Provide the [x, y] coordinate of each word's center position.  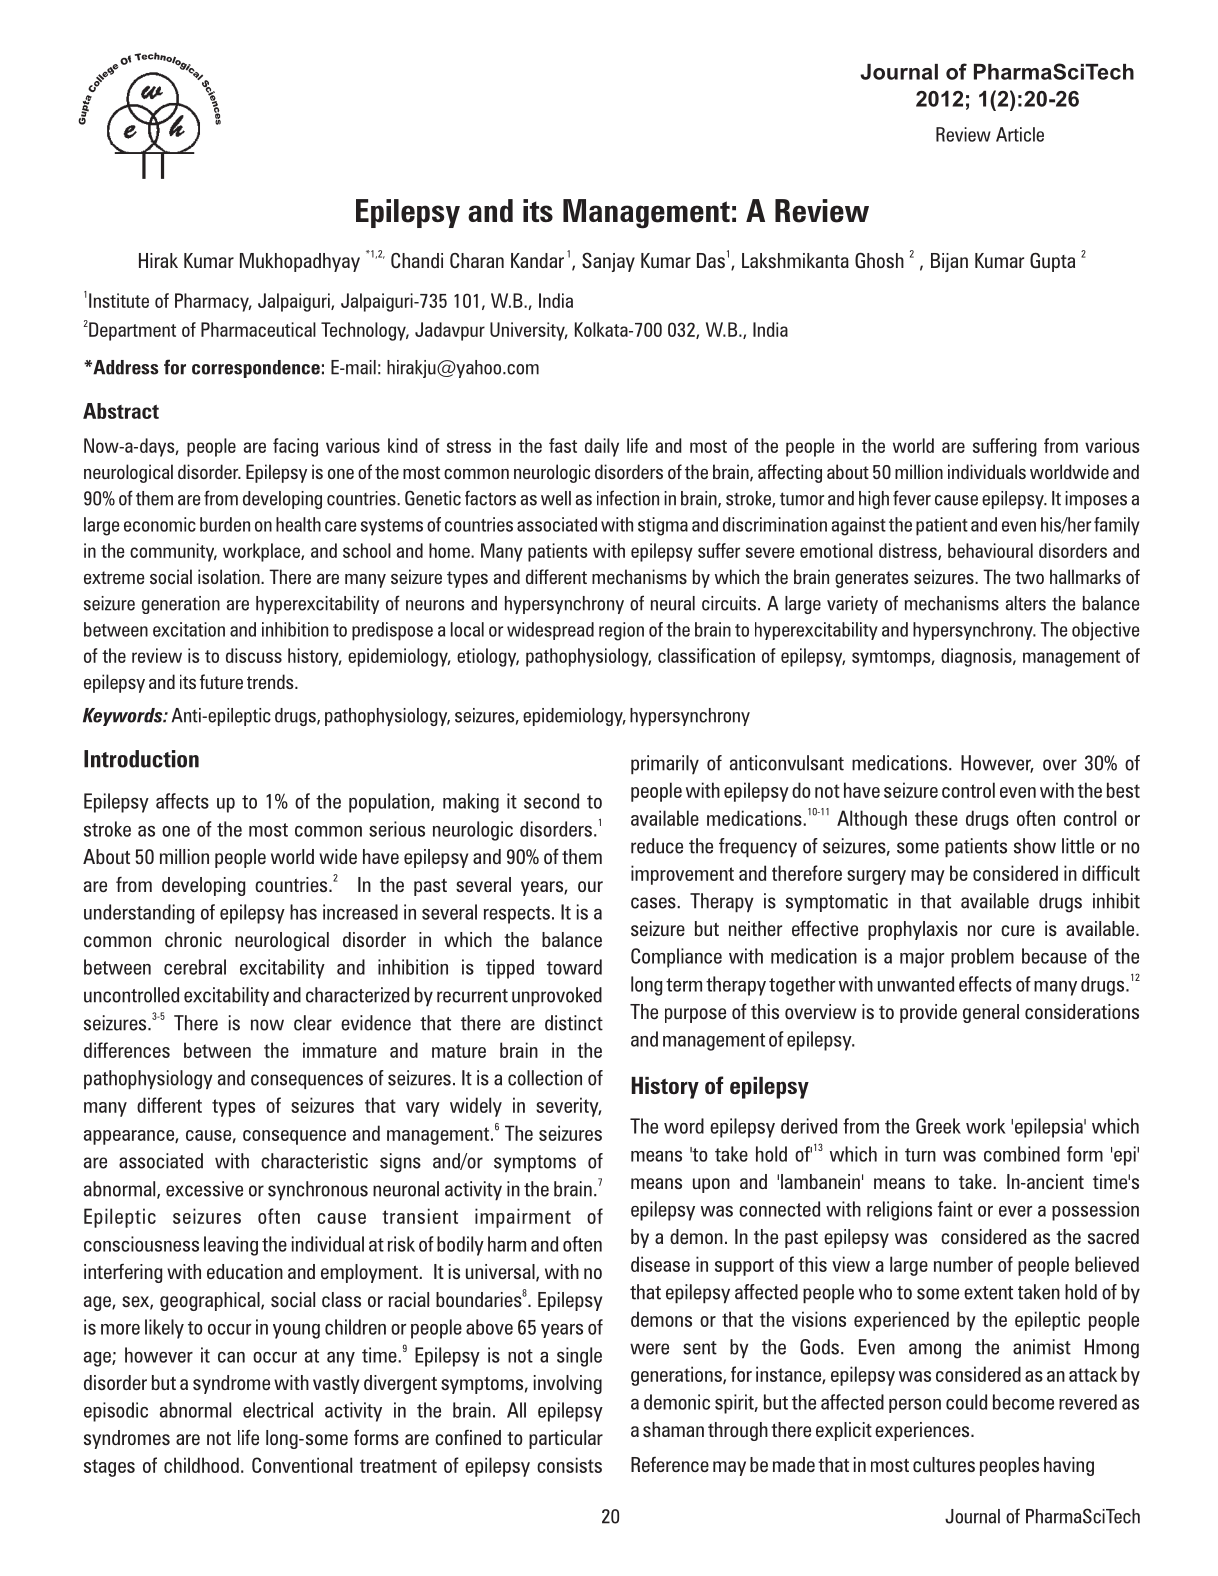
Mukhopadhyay [300, 262]
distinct [574, 1023]
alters [1026, 603]
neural [673, 603]
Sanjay [608, 262]
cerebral [195, 967]
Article [1020, 134]
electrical [278, 1410]
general [991, 1013]
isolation [230, 576]
